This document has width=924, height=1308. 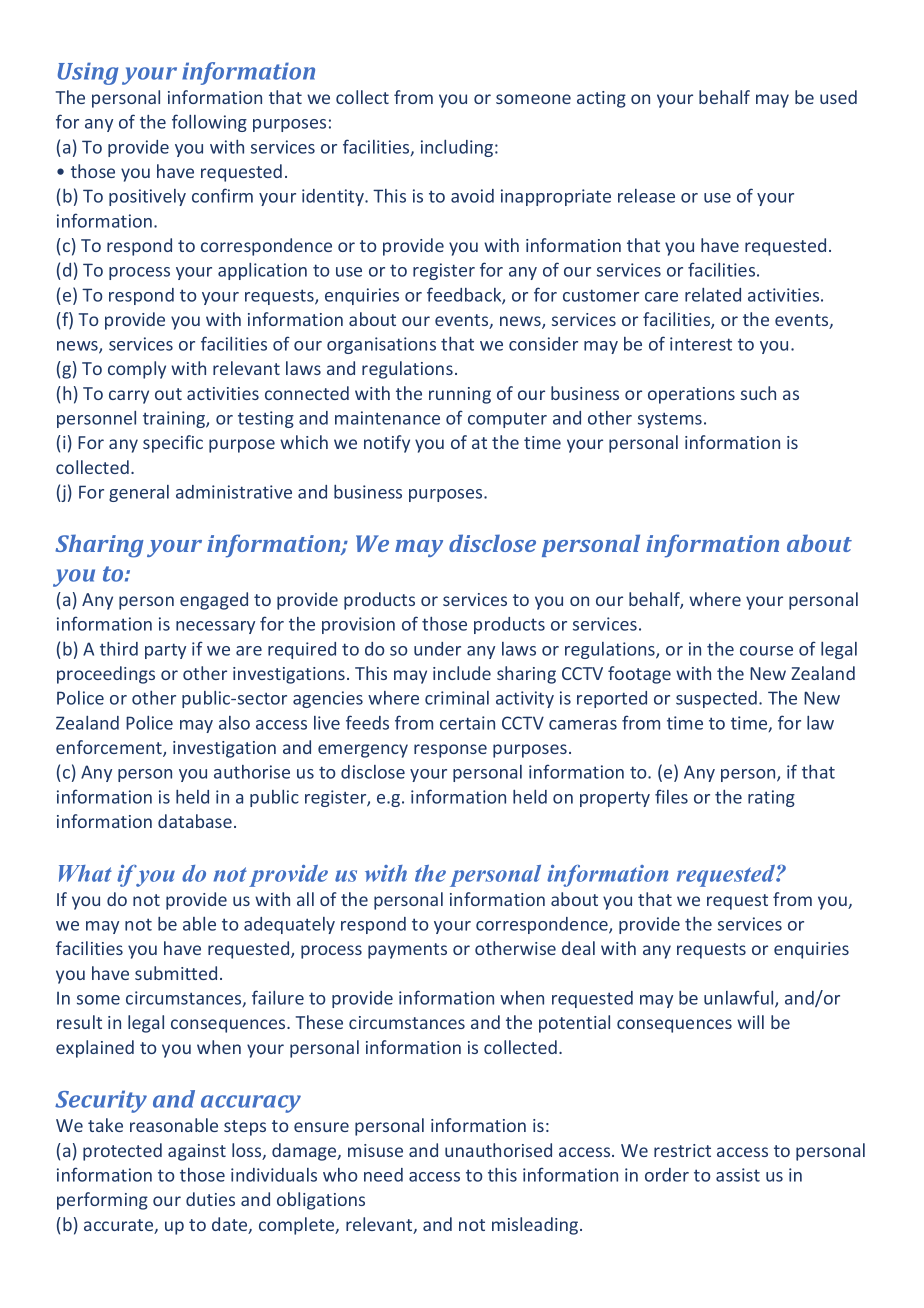 I want to click on response, so click(x=450, y=751).
